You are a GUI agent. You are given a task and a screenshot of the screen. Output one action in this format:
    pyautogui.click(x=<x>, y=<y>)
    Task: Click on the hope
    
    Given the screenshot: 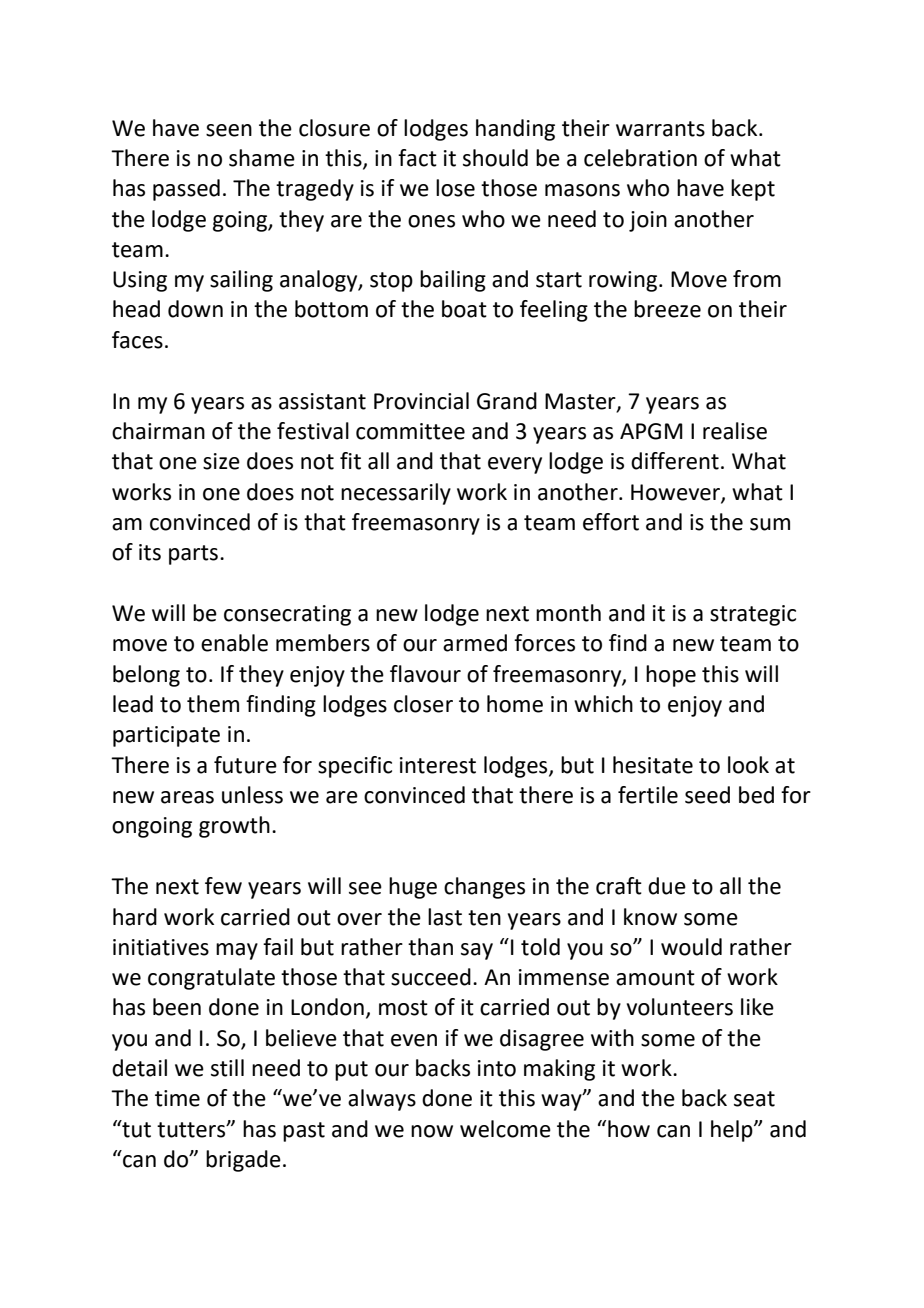 What is the action you would take?
    pyautogui.click(x=671, y=676)
